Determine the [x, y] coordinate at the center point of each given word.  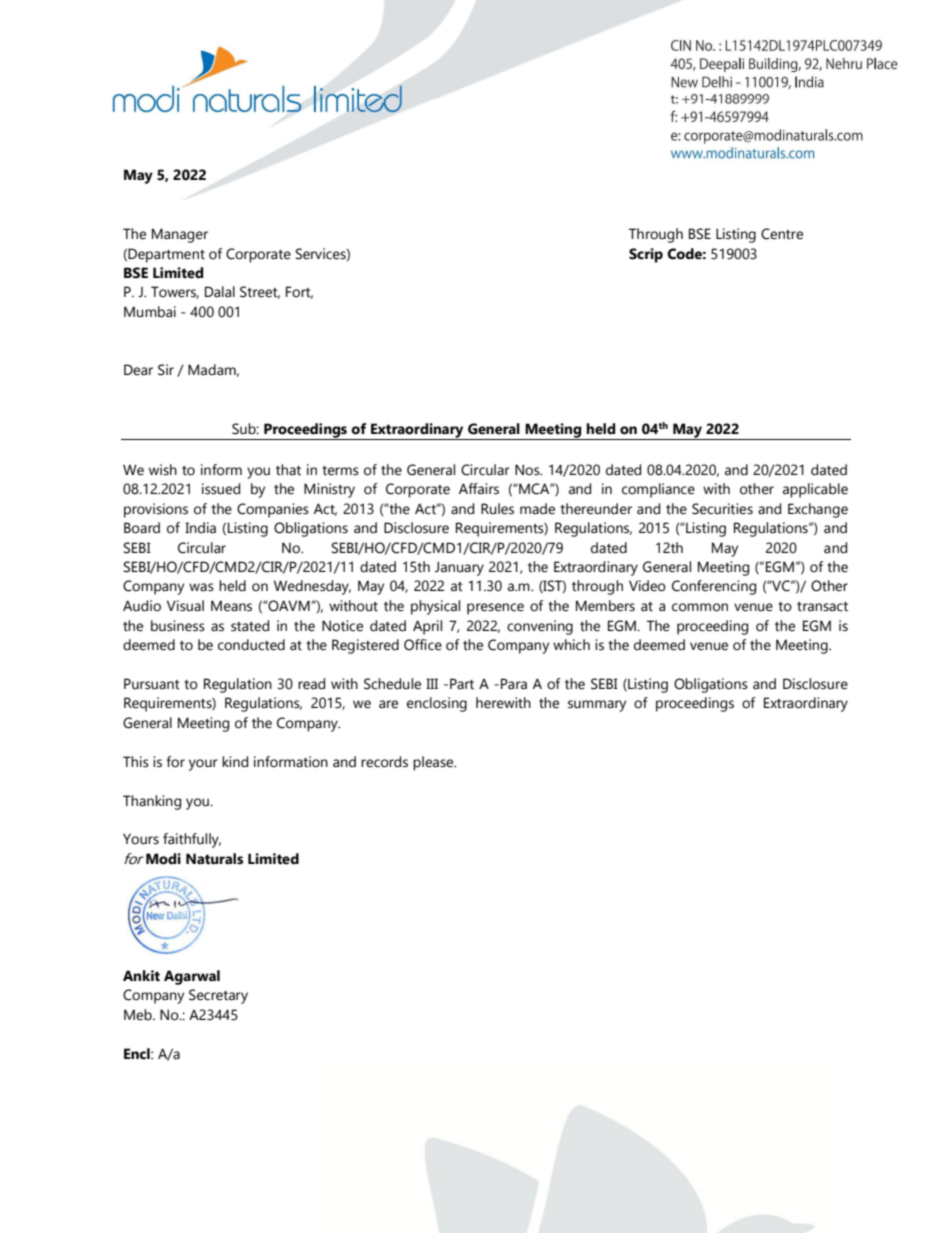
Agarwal [192, 977]
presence [495, 609]
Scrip [646, 255]
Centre [782, 234]
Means [231, 606]
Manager [180, 235]
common [700, 607]
